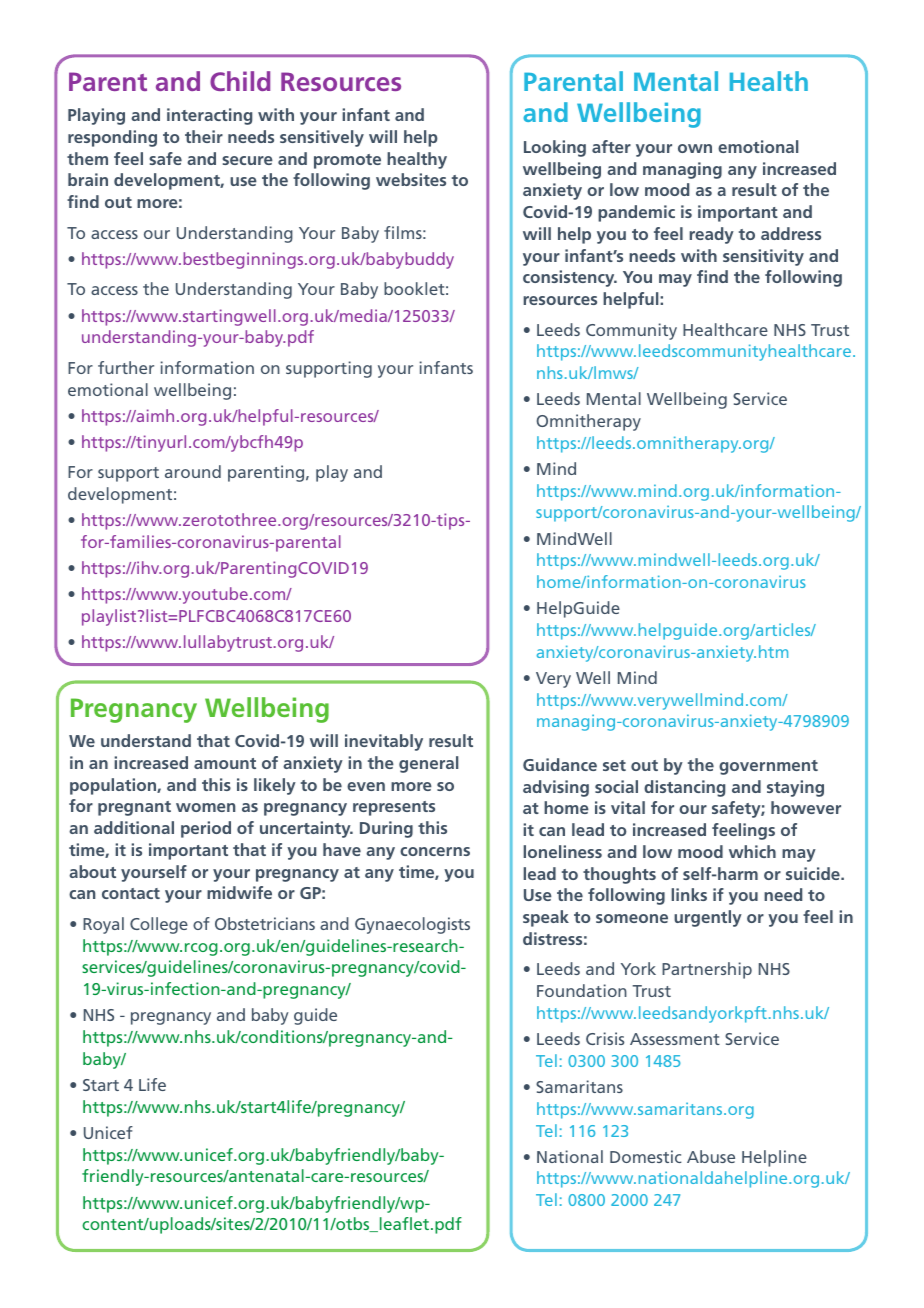  What do you see at coordinates (695, 148) in the screenshot?
I see `own` at bounding box center [695, 148].
